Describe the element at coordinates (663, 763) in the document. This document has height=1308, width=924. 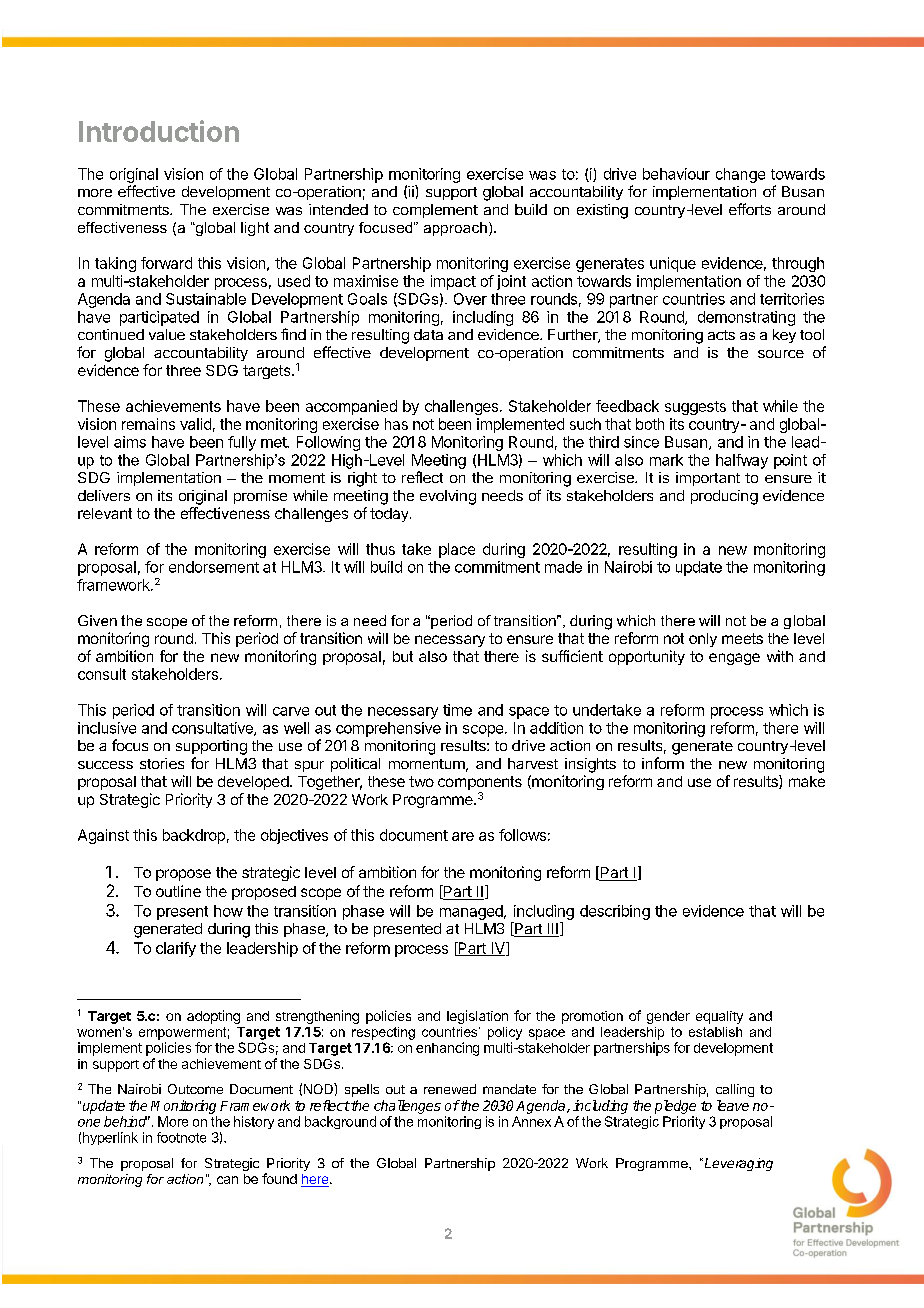
I see `inform` at that location.
